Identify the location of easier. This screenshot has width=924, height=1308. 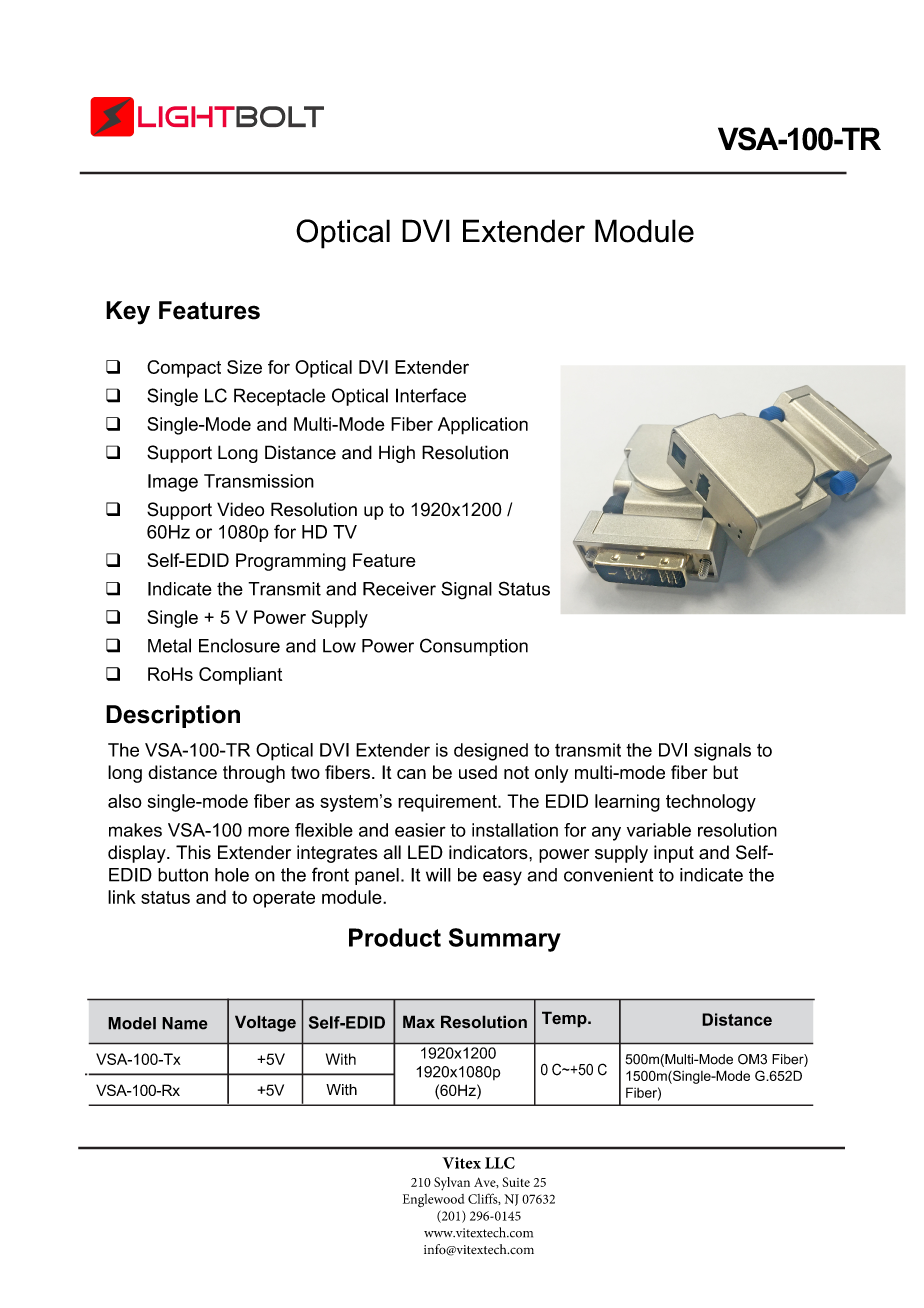
(420, 830).
